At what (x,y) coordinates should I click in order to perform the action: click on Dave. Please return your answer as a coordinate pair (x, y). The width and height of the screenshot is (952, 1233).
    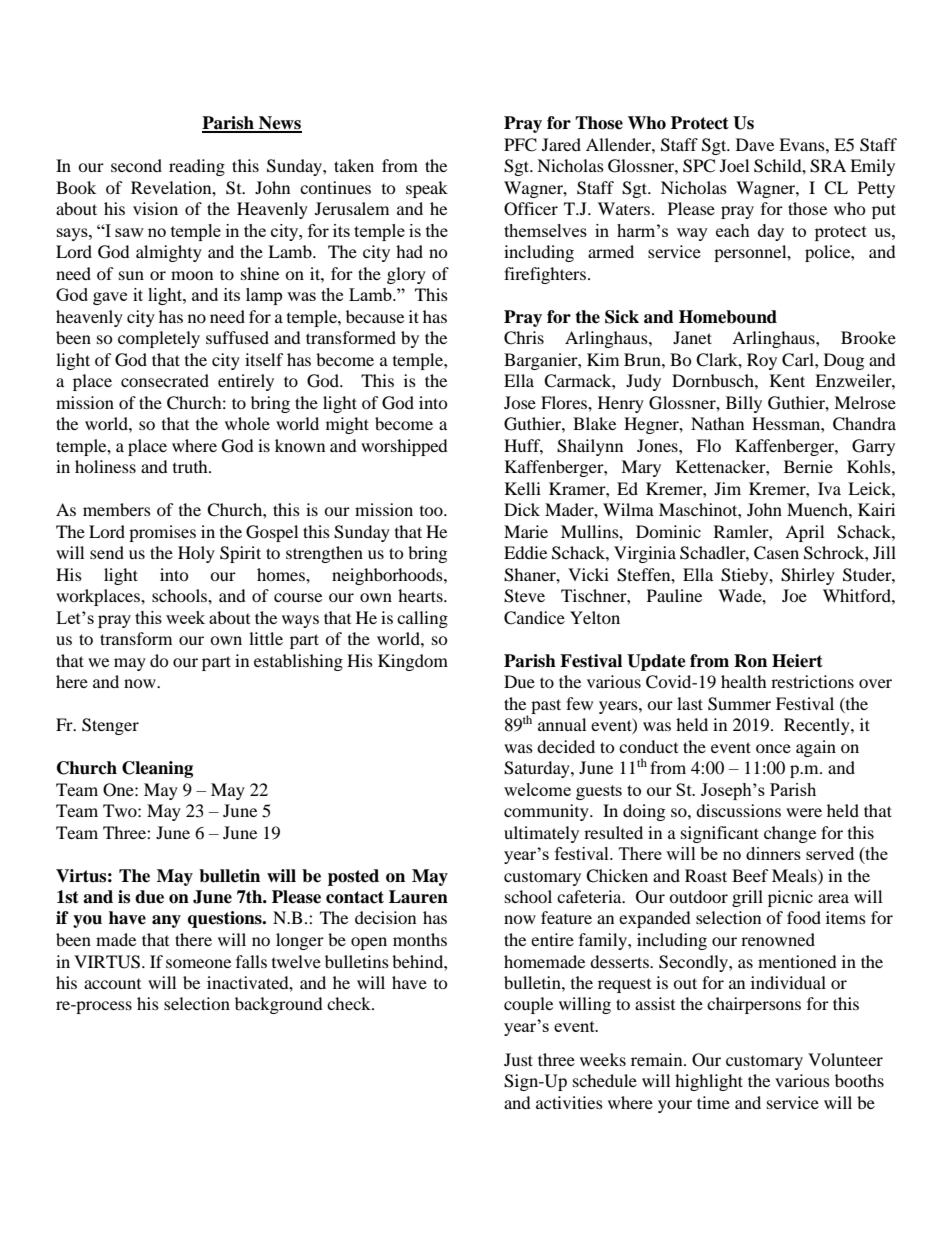
    Looking at the image, I should click on (755, 144).
